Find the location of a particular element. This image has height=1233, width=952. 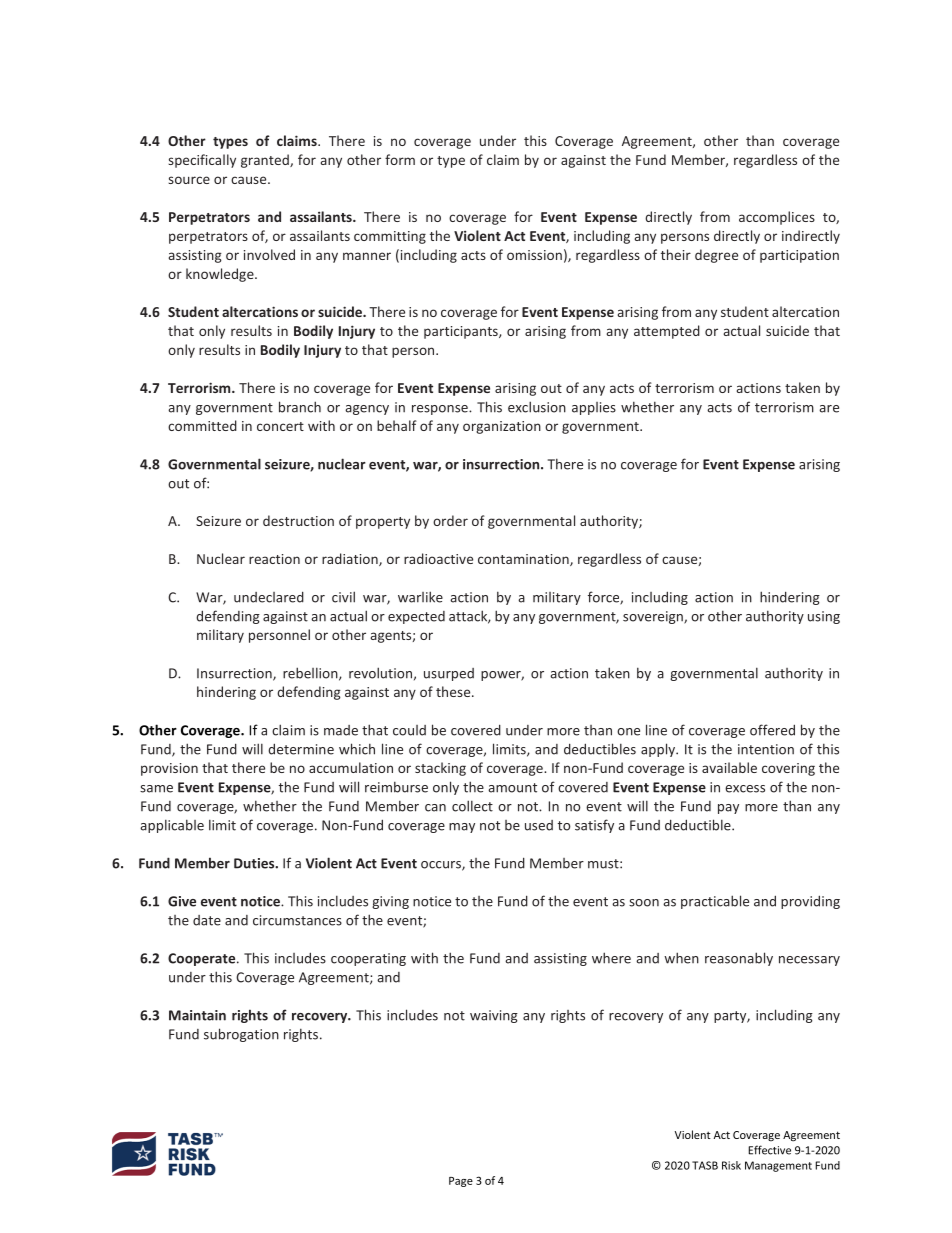

omission is located at coordinates (534, 255).
